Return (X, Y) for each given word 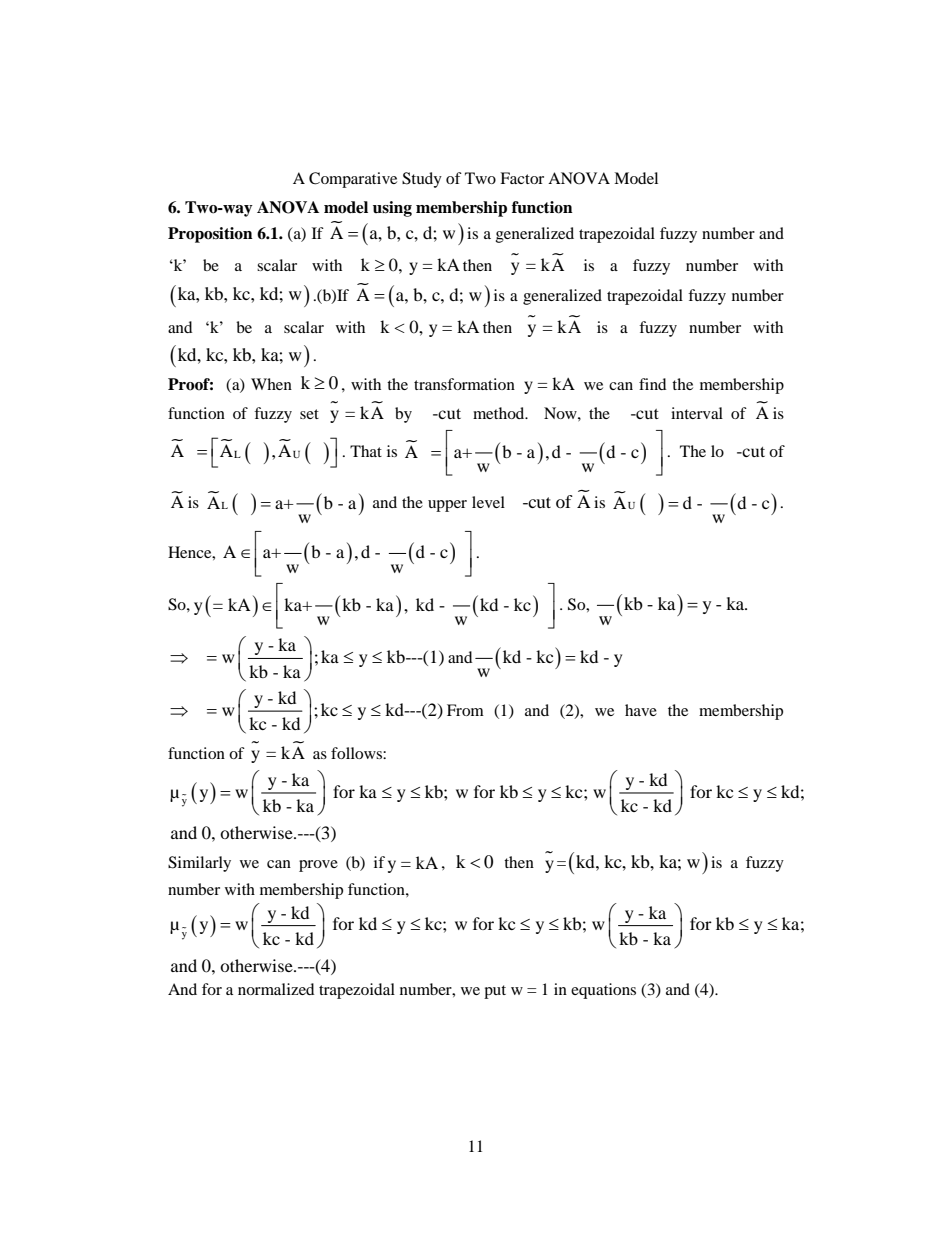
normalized (276, 989)
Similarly (199, 864)
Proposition (210, 235)
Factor (522, 178)
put (495, 992)
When (271, 384)
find (652, 384)
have (641, 710)
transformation (464, 384)
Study (422, 180)
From (465, 710)
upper (447, 506)
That (366, 451)
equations (603, 991)
